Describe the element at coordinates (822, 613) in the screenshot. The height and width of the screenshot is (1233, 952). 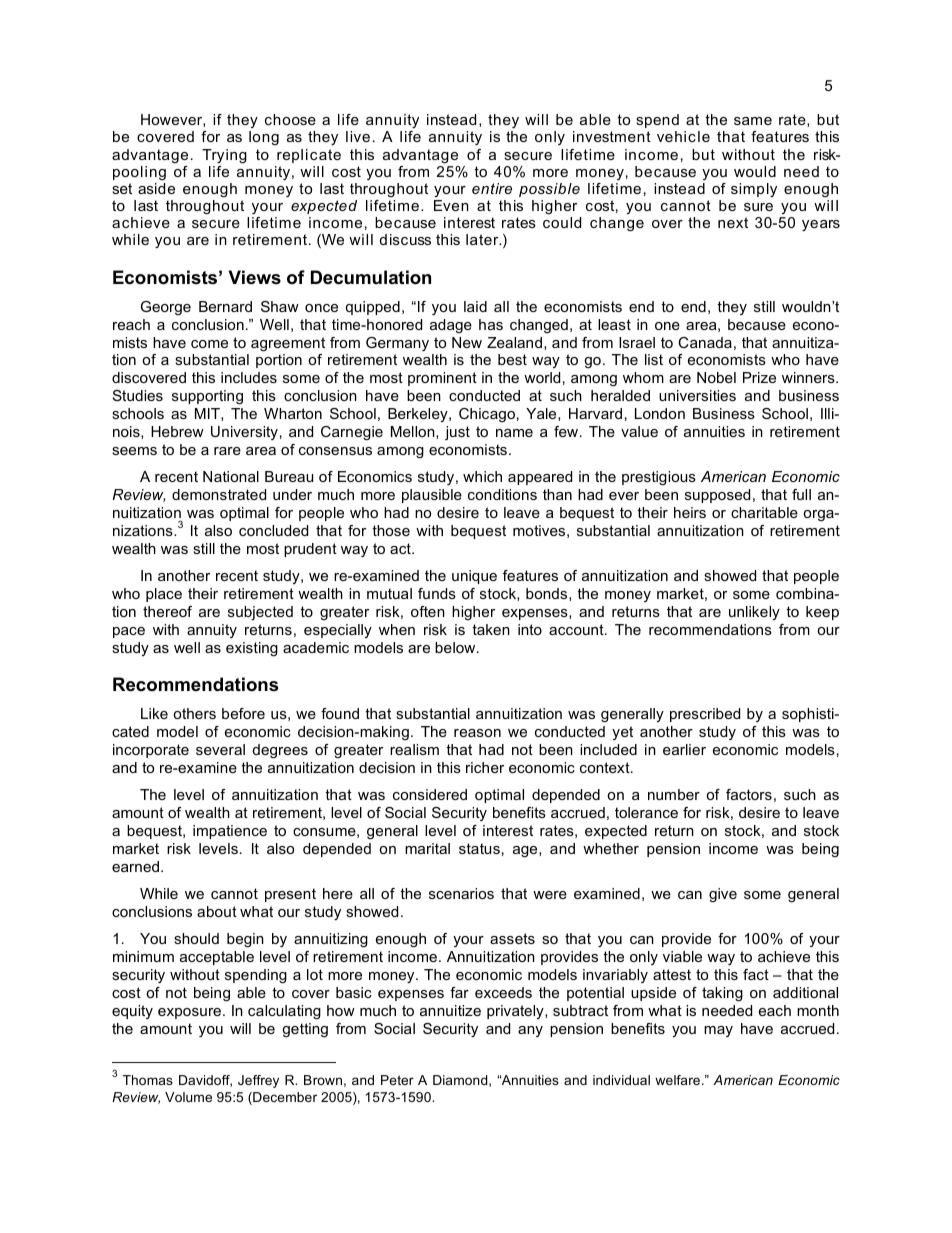
I see `keep` at that location.
